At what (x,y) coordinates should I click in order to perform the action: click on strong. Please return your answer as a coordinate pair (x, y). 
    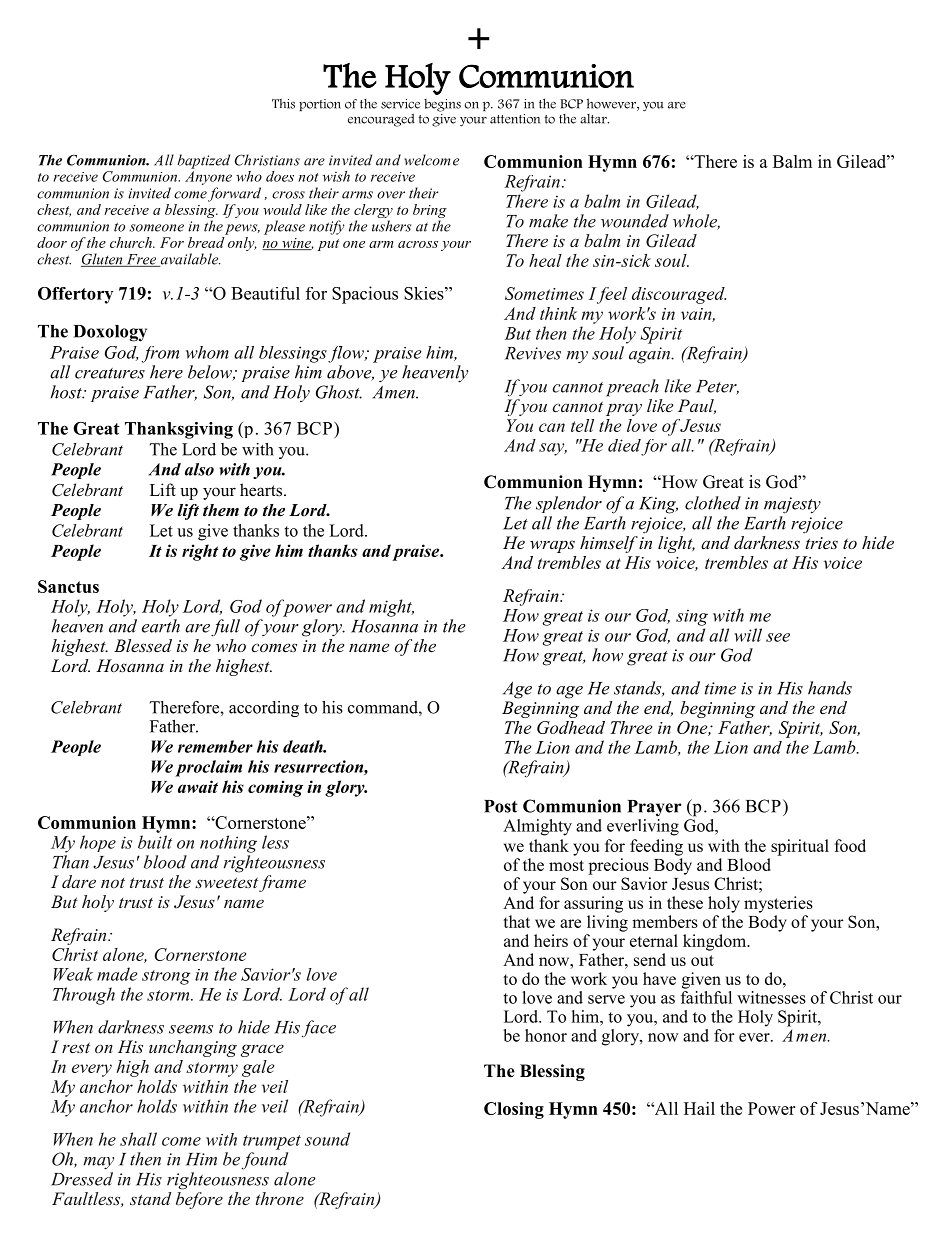
    Looking at the image, I should click on (166, 977).
